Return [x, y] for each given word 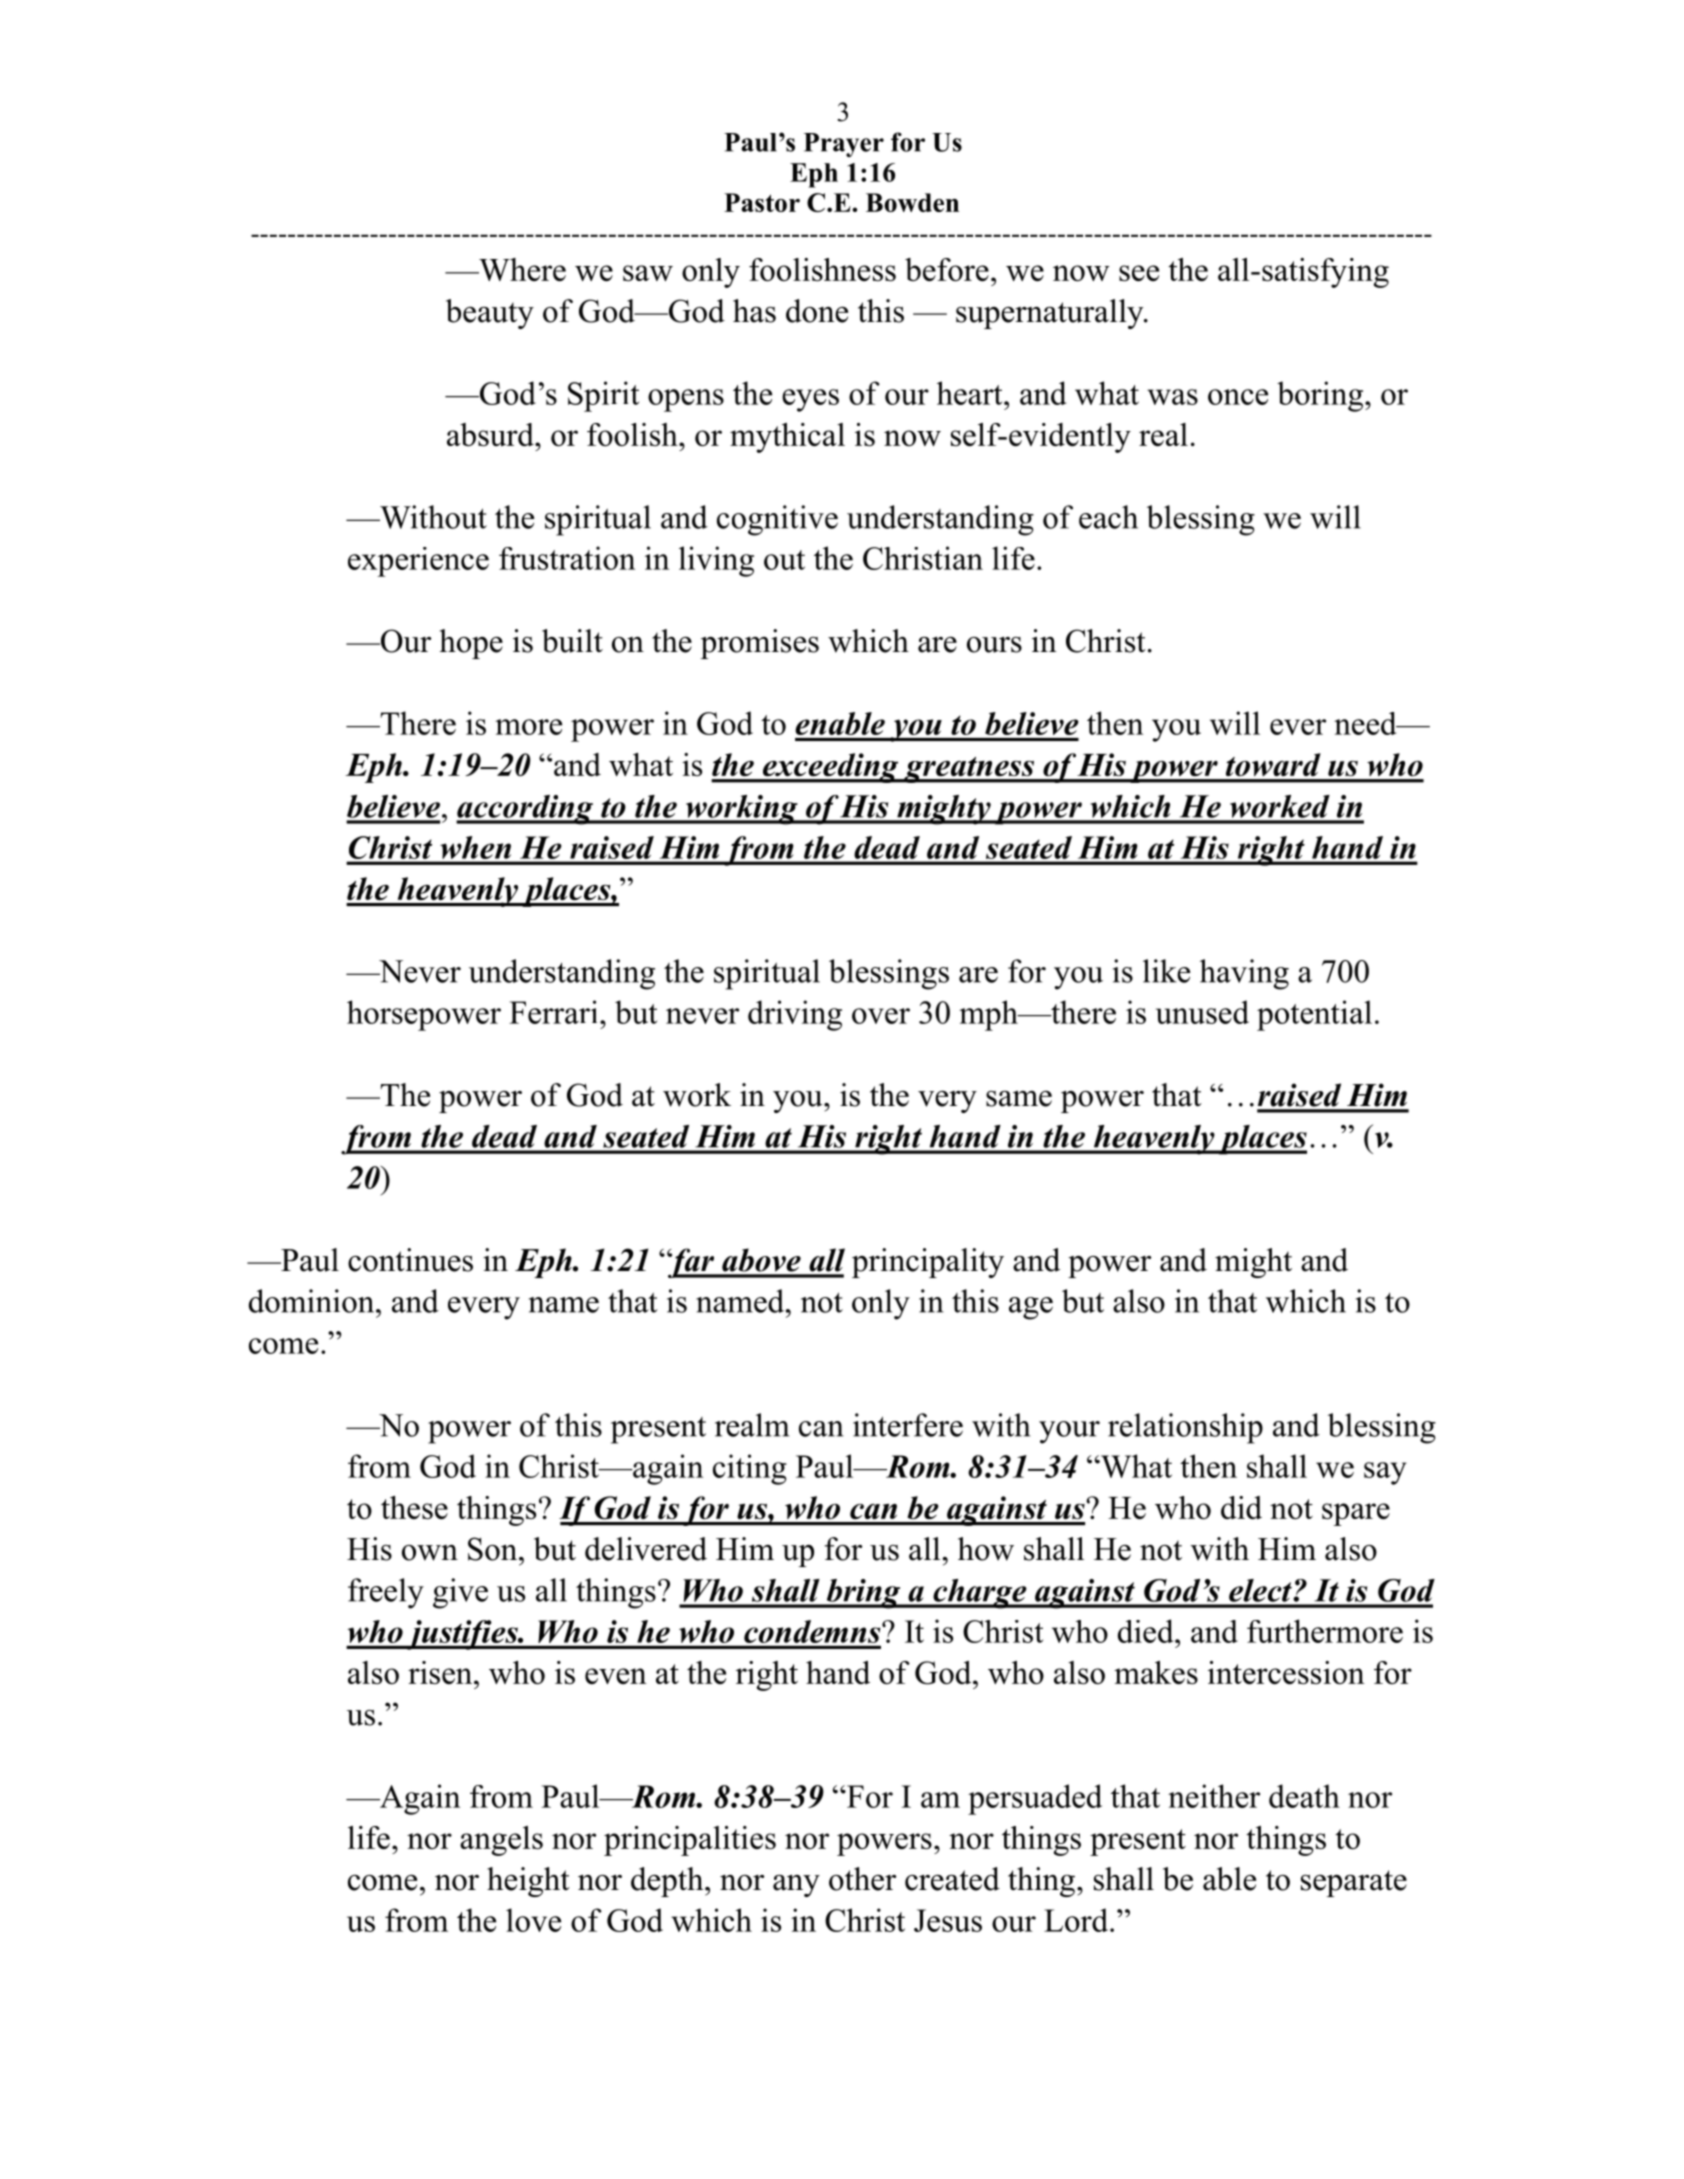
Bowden [912, 202]
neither [1214, 1796]
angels [501, 1841]
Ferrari [553, 1012]
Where [521, 269]
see [1139, 273]
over [881, 1016]
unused [1202, 1012]
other [862, 1879]
